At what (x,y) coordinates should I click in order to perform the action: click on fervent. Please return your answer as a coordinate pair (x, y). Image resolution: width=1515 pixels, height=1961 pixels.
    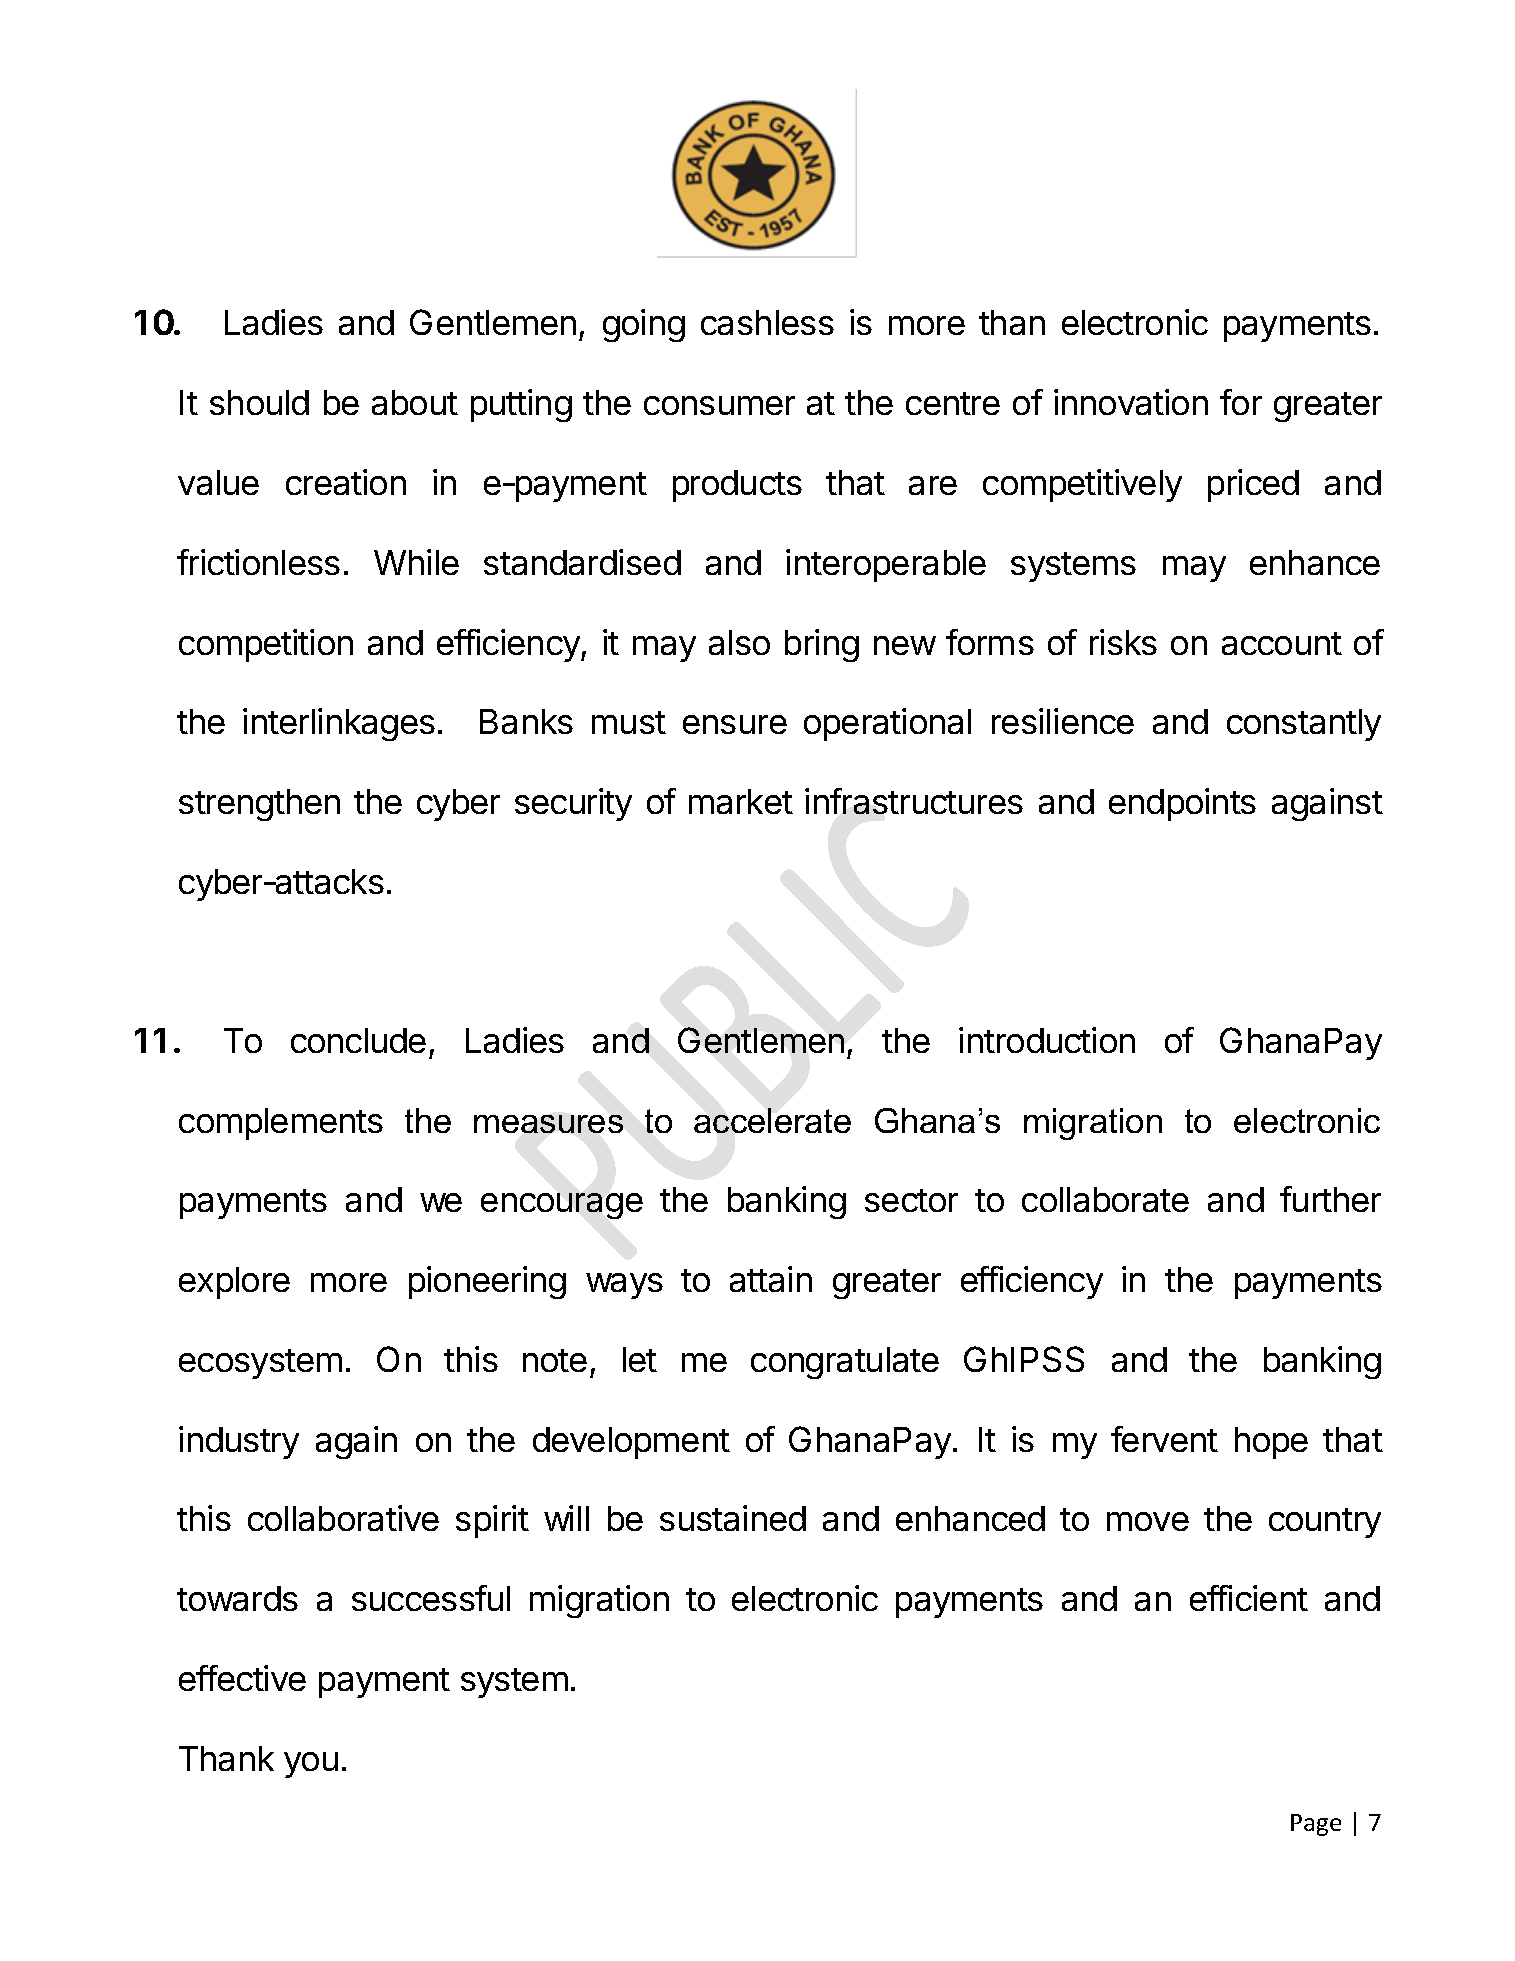
    Looking at the image, I should click on (1164, 1439).
